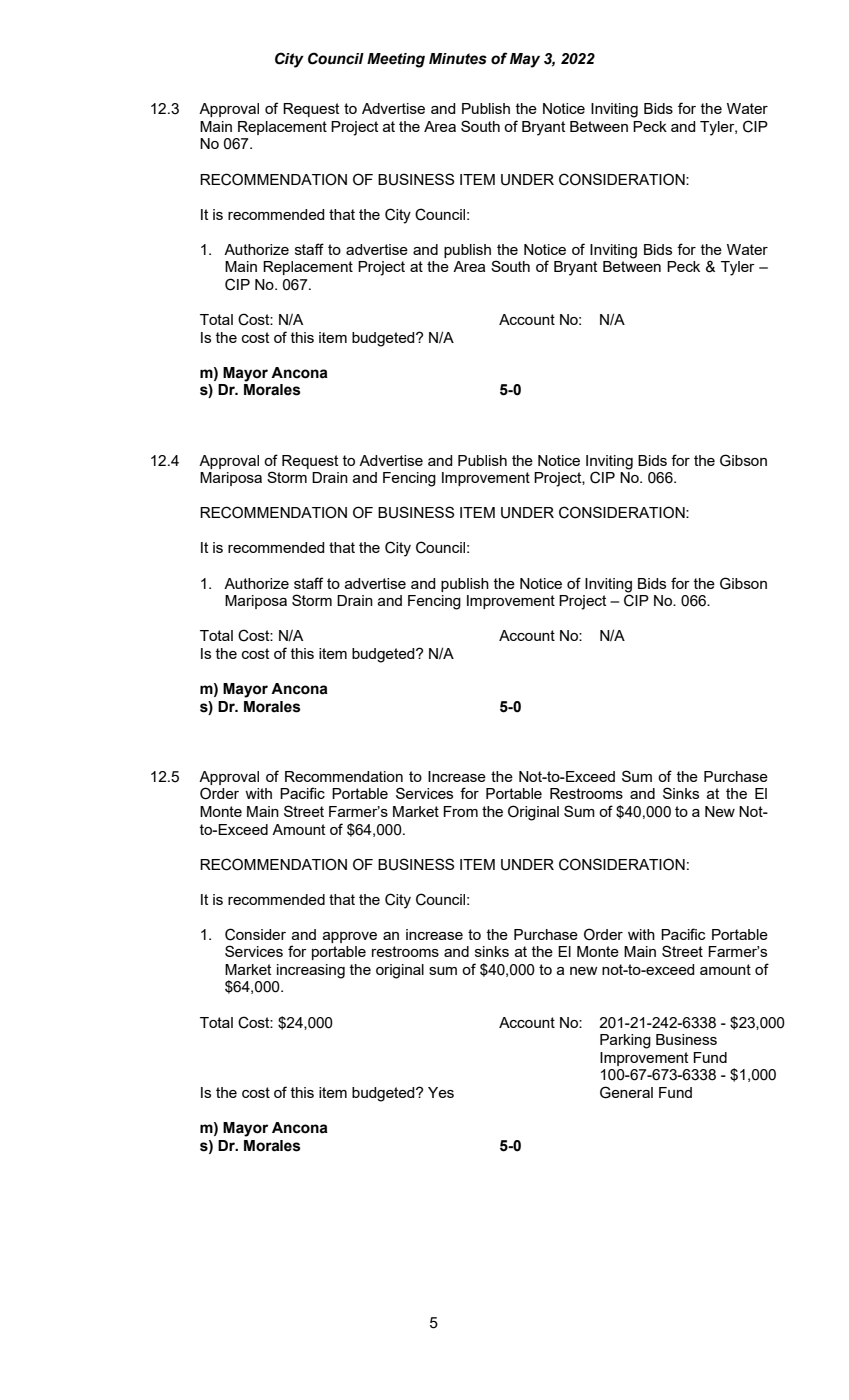 The height and width of the page is (1400, 849). What do you see at coordinates (626, 1092) in the page?
I see `General` at bounding box center [626, 1092].
